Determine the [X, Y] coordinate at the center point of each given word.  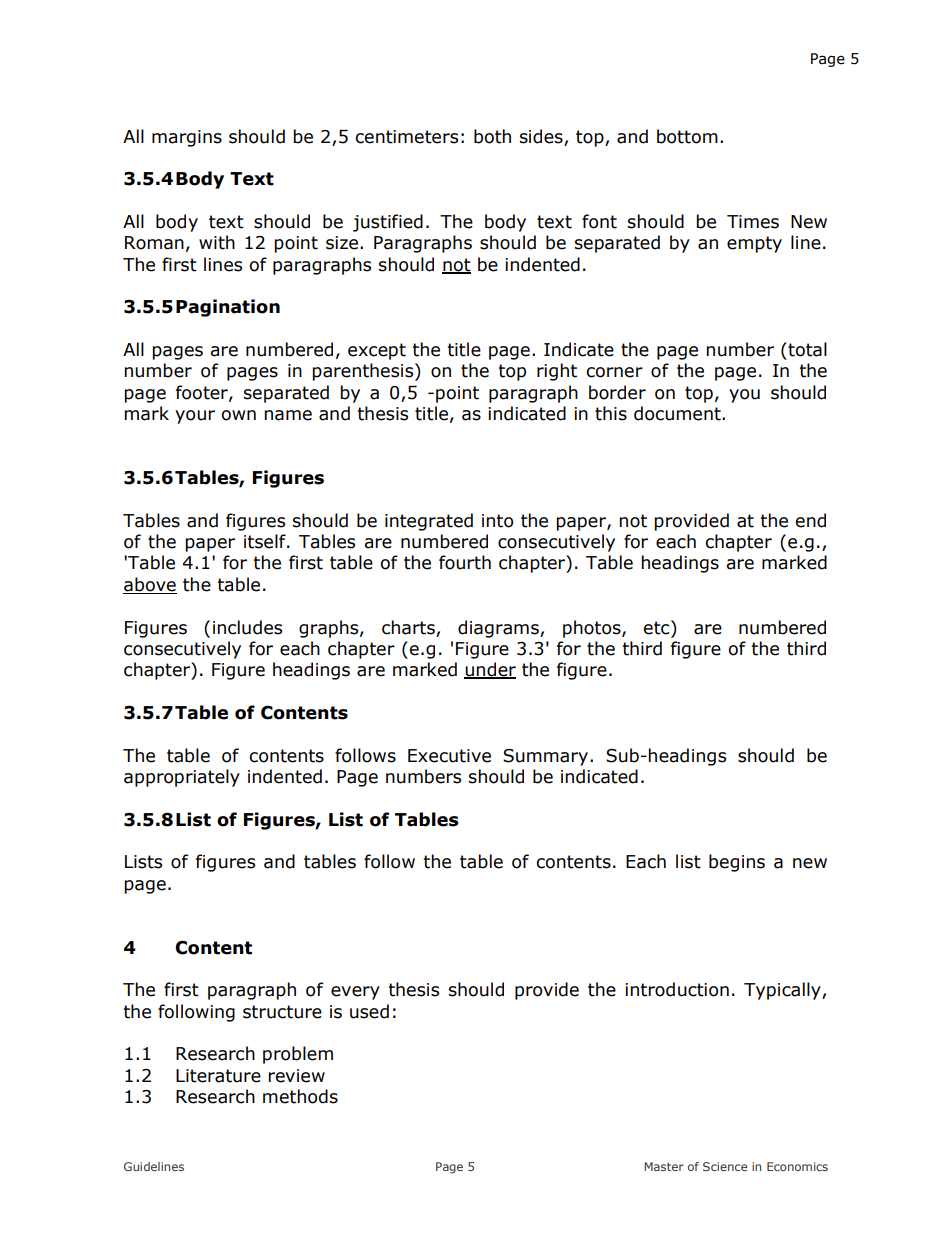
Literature [218, 1076]
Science [725, 1166]
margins [187, 138]
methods [300, 1096]
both [492, 136]
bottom [687, 136]
